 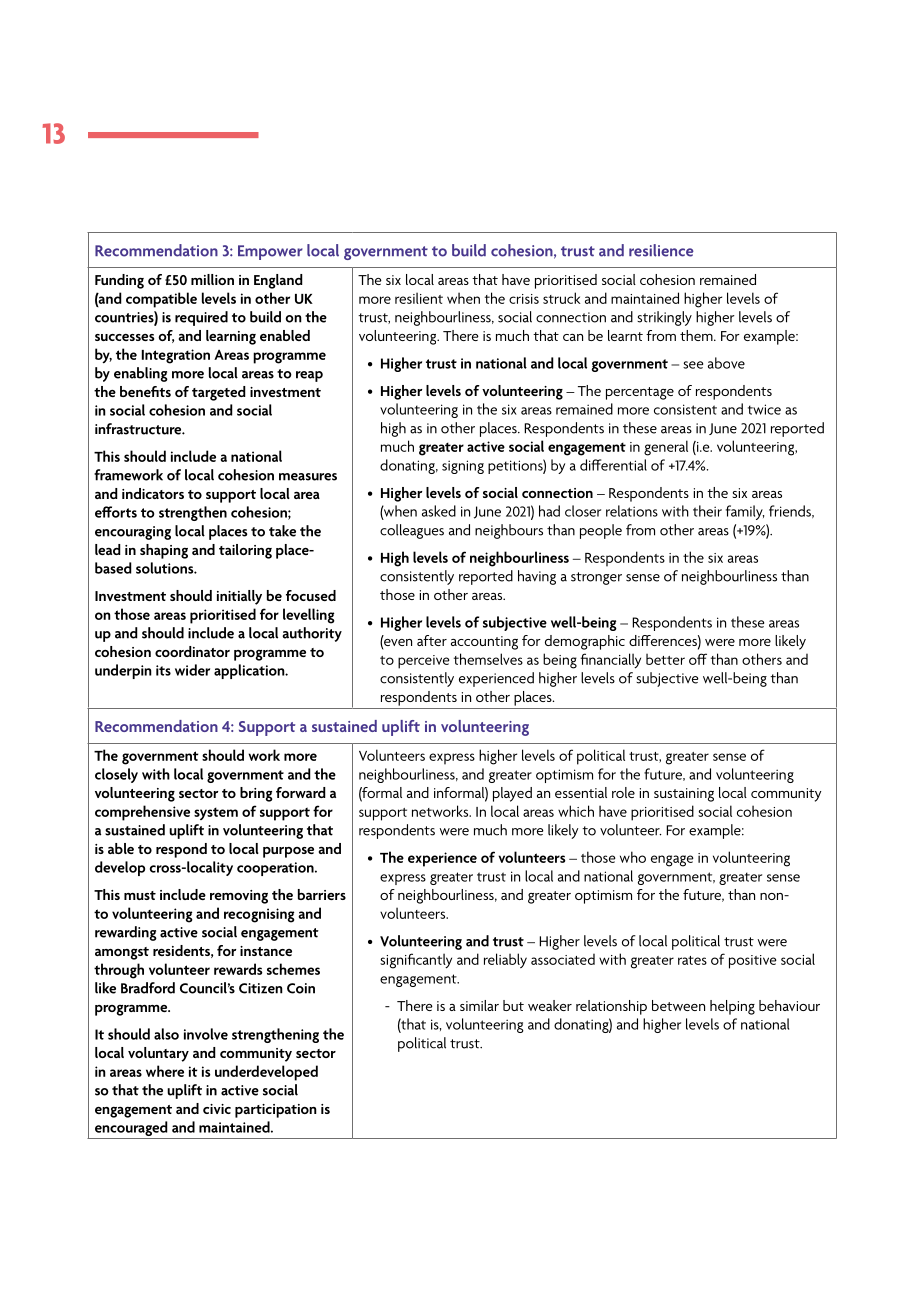 I want to click on resilient, so click(x=419, y=298).
